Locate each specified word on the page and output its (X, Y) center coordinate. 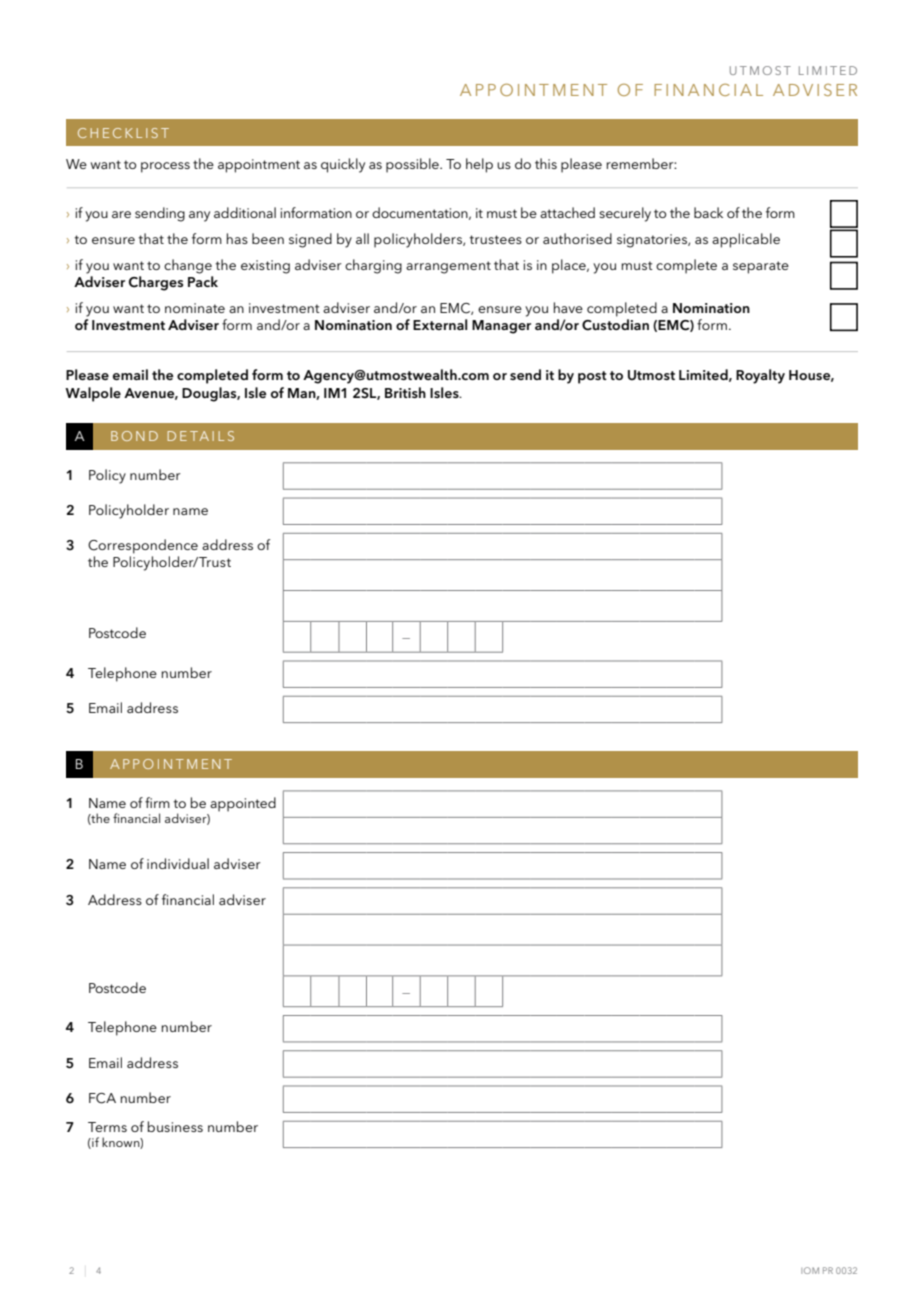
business (175, 1126)
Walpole (93, 394)
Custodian (615, 325)
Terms (107, 1127)
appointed (243, 804)
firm (157, 802)
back (708, 212)
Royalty (760, 376)
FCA (102, 1098)
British (405, 392)
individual (178, 863)
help (479, 165)
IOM (810, 1270)
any (199, 216)
